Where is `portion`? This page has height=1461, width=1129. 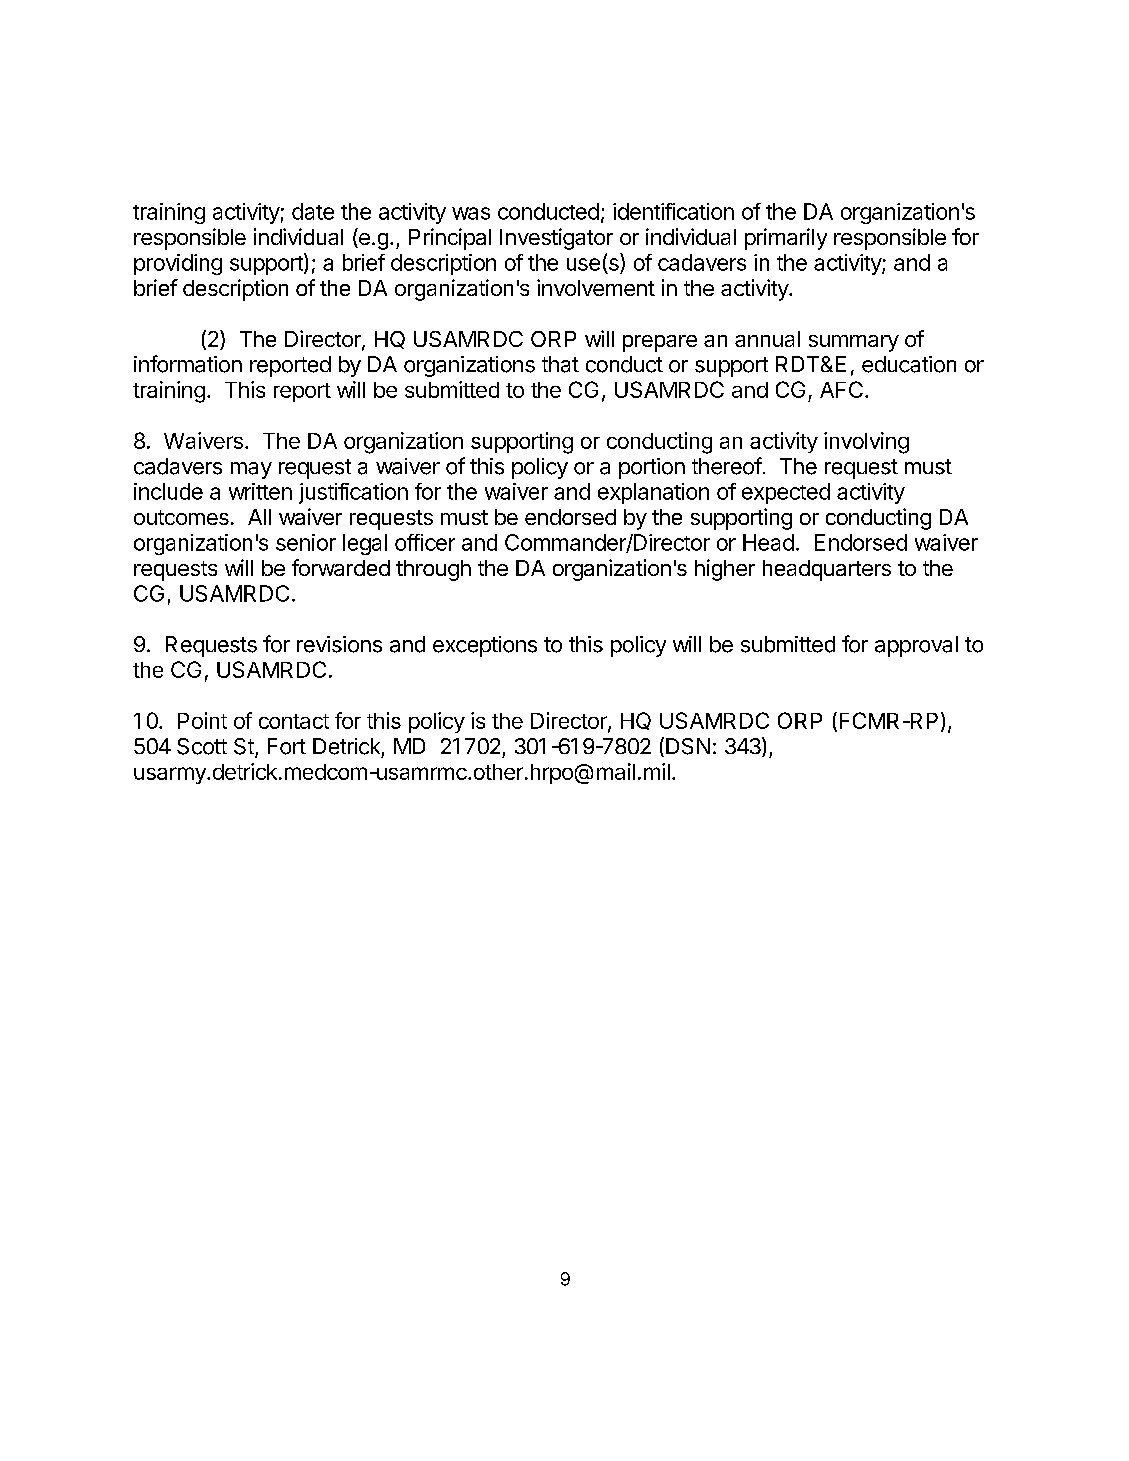 portion is located at coordinates (652, 468).
